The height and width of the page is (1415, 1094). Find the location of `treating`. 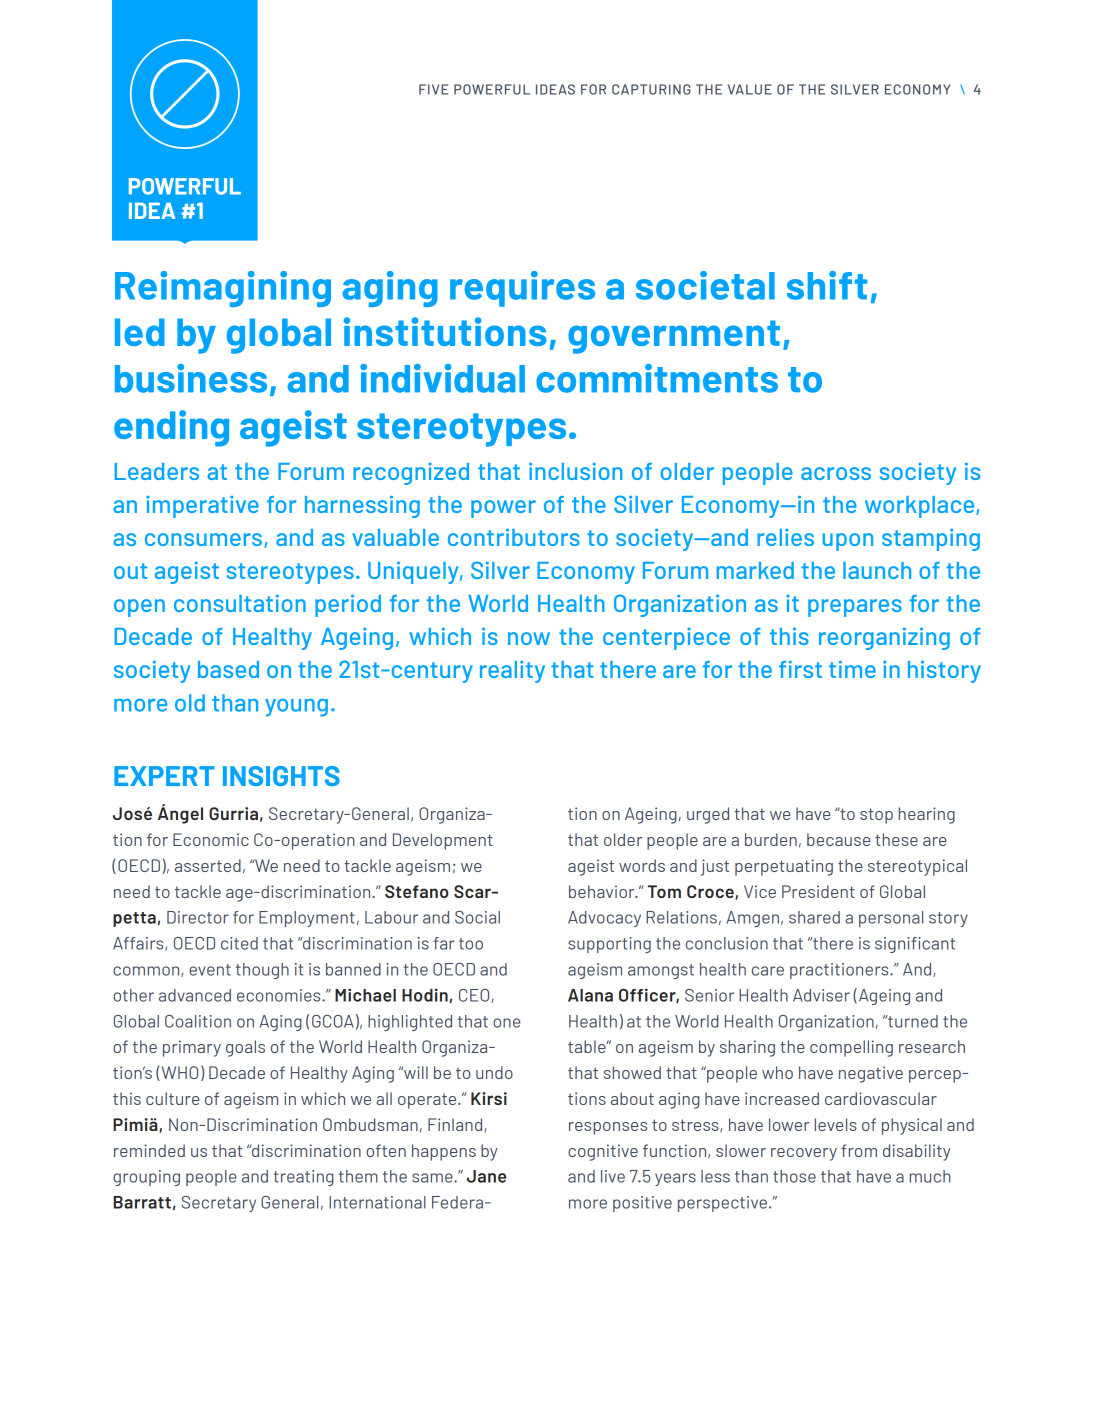

treating is located at coordinates (304, 1178).
